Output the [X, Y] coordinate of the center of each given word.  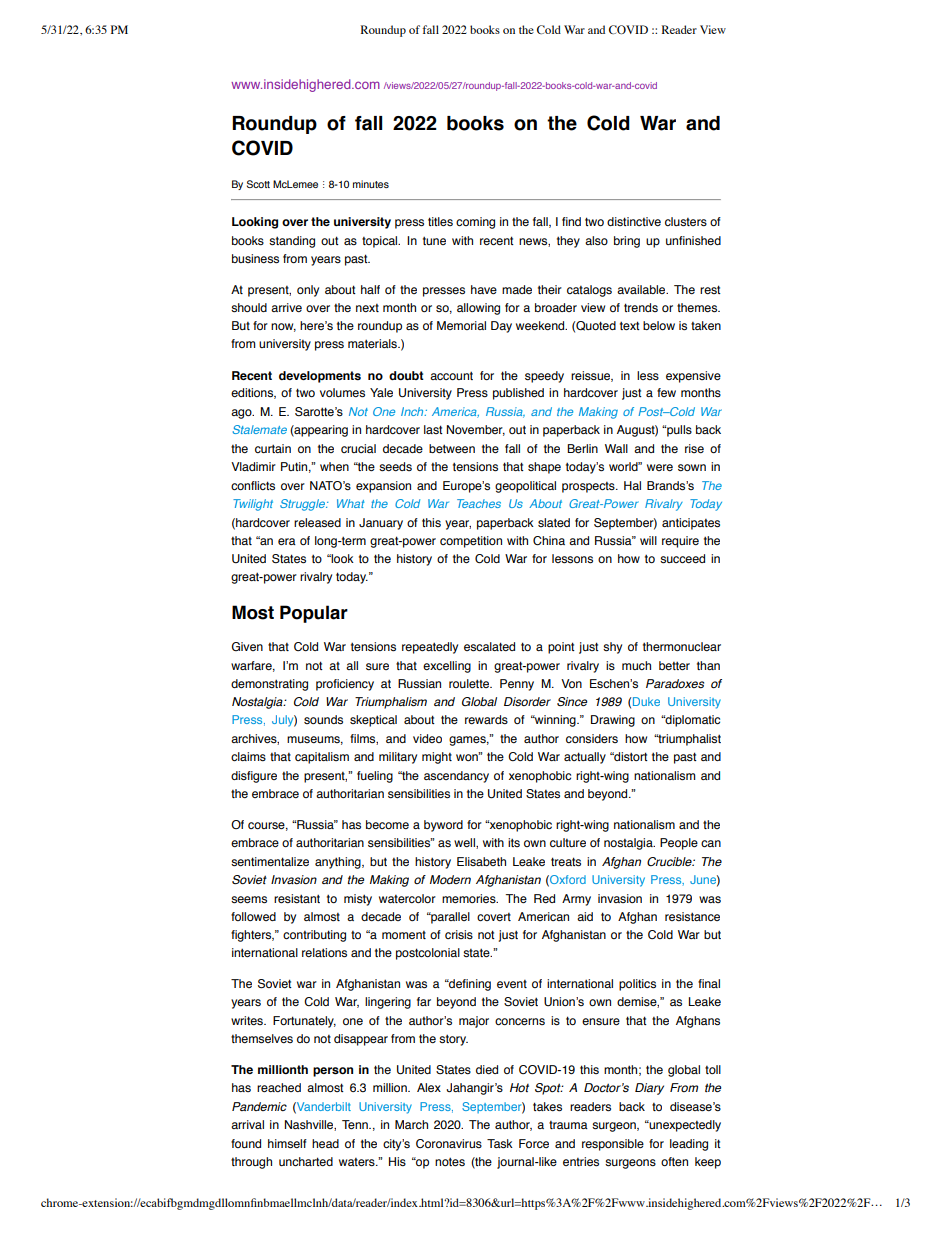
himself [287, 1144]
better [674, 665]
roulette [470, 683]
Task [500, 1144]
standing [292, 242]
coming [475, 223]
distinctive [634, 221]
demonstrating [269, 685]
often [674, 1161]
